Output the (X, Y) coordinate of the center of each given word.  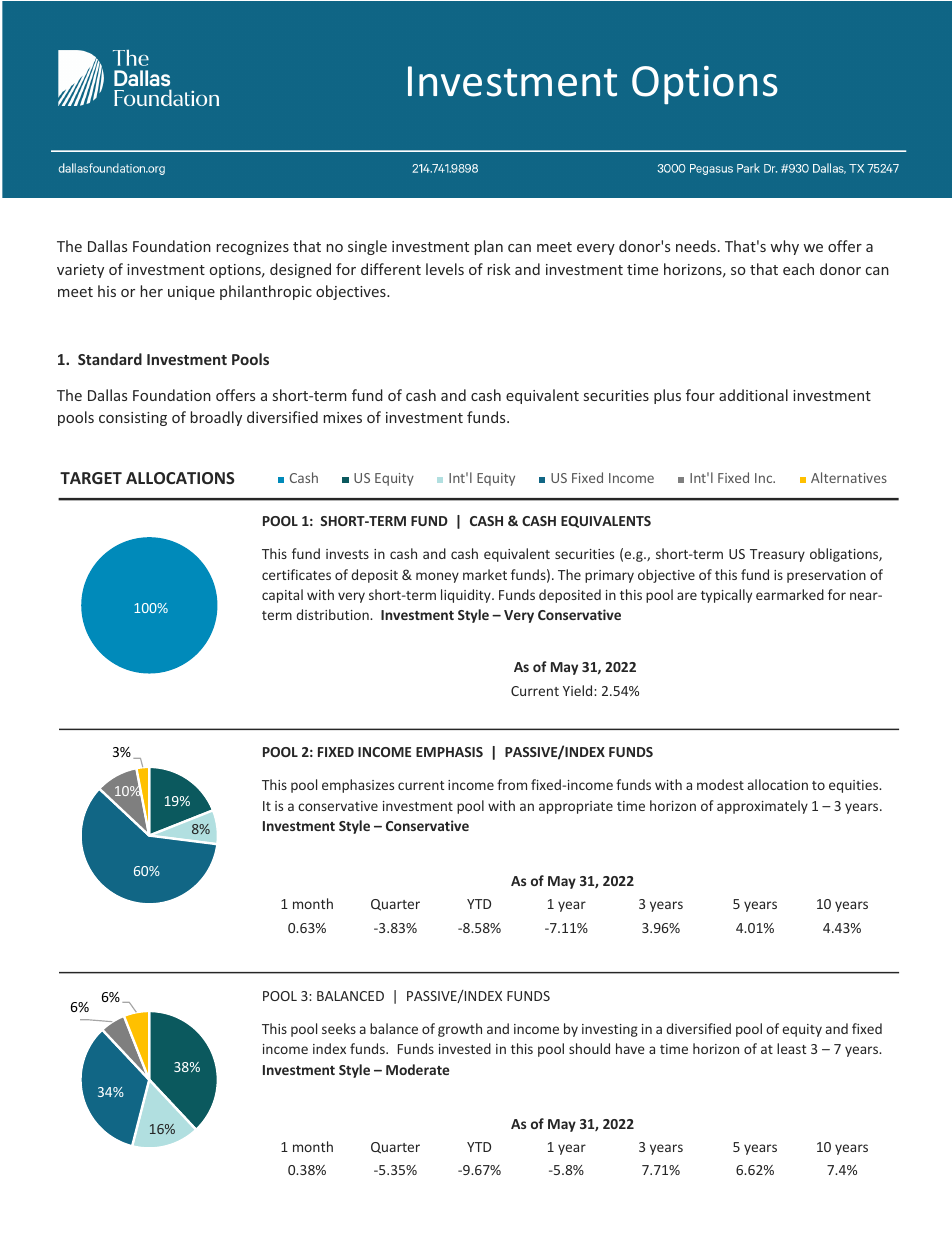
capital (282, 596)
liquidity (467, 596)
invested (465, 1048)
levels (445, 269)
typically (726, 596)
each (798, 269)
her (152, 291)
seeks (339, 1028)
